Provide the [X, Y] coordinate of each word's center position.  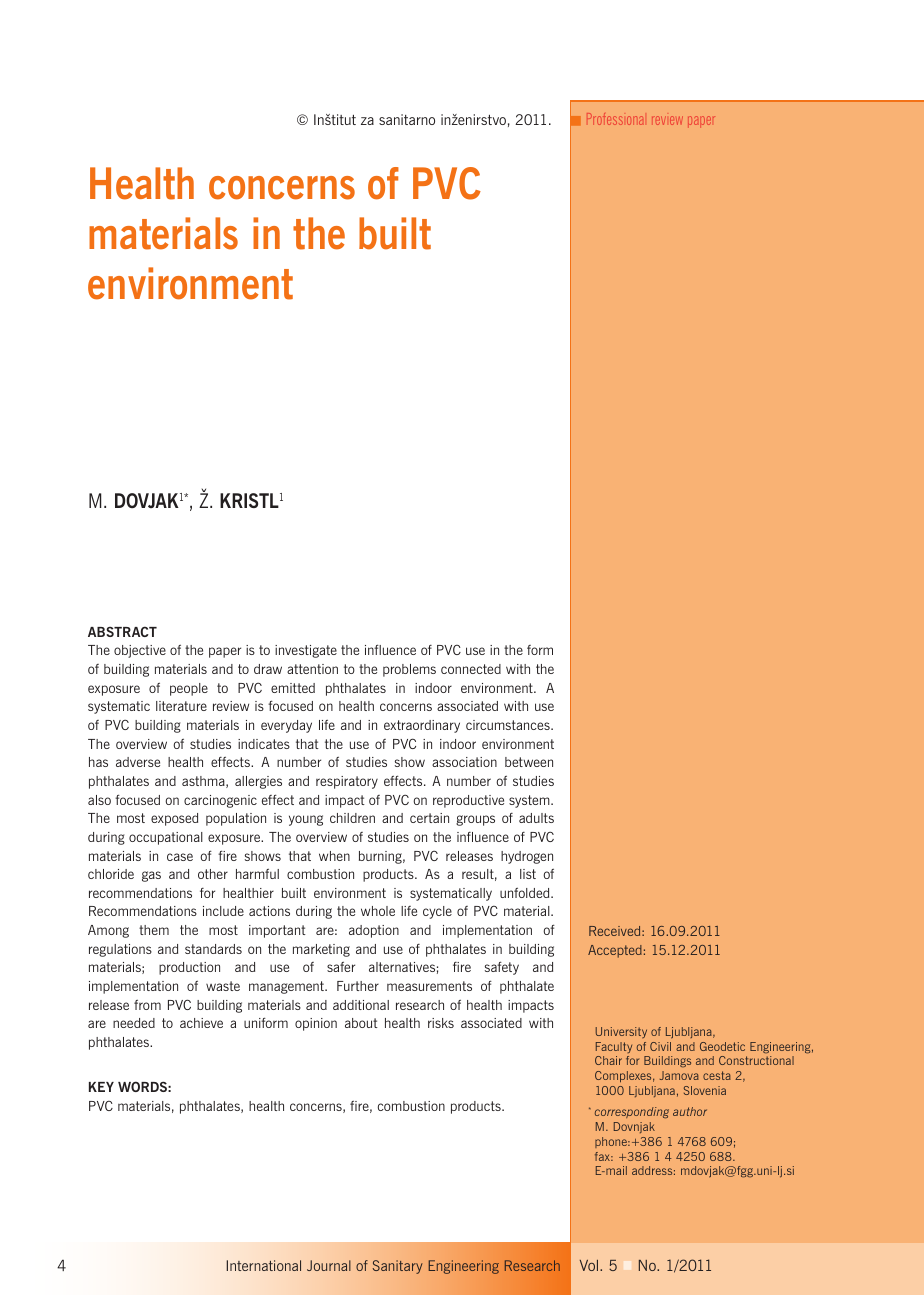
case [180, 857]
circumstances [509, 725]
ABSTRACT [122, 631]
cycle [437, 912]
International [264, 1265]
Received [616, 931]
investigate [306, 651]
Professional [615, 119]
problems [409, 670]
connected [471, 669]
